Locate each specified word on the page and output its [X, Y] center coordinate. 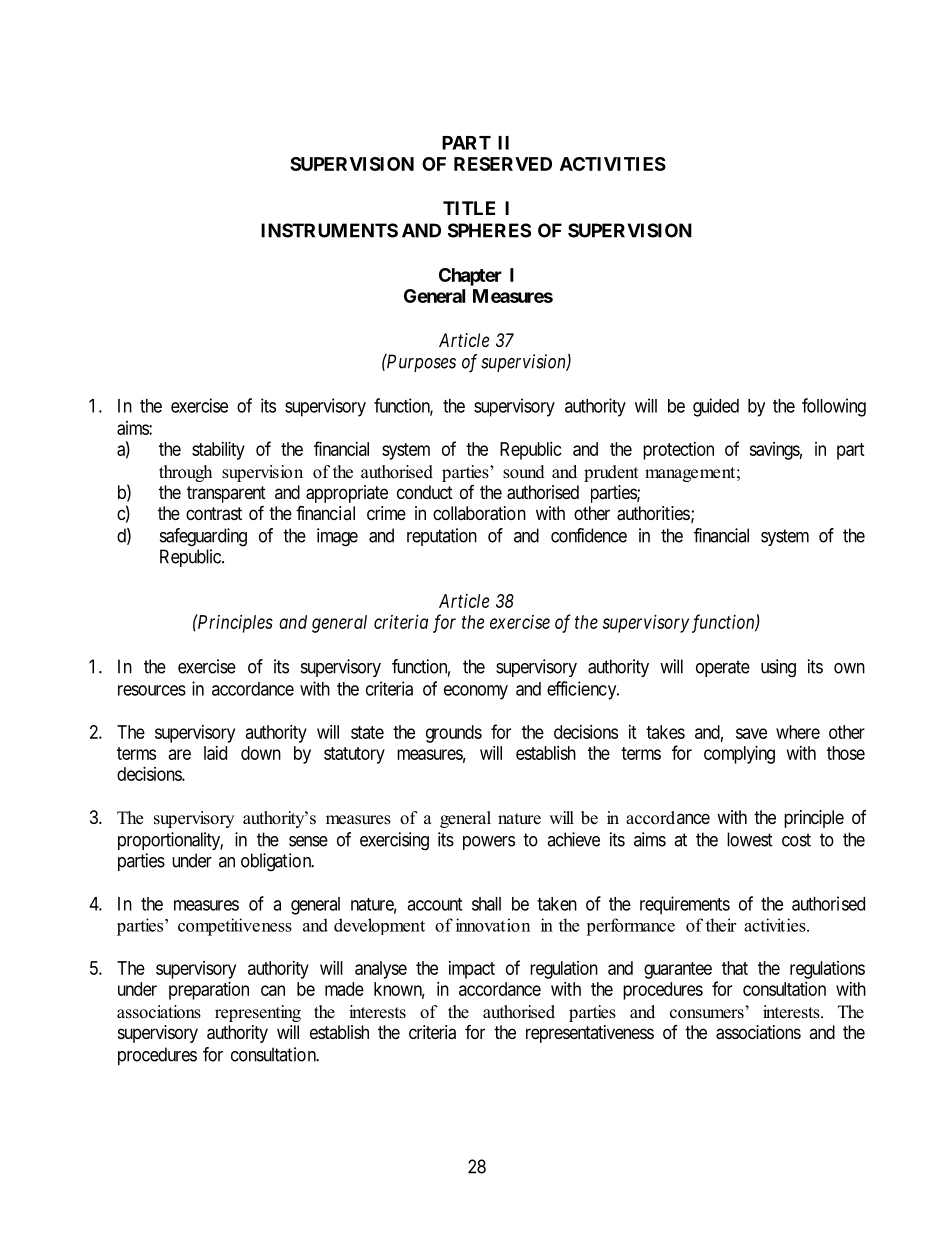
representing [258, 1013]
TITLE [469, 208]
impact [472, 970]
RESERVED [503, 164]
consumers [707, 1014]
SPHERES [489, 230]
